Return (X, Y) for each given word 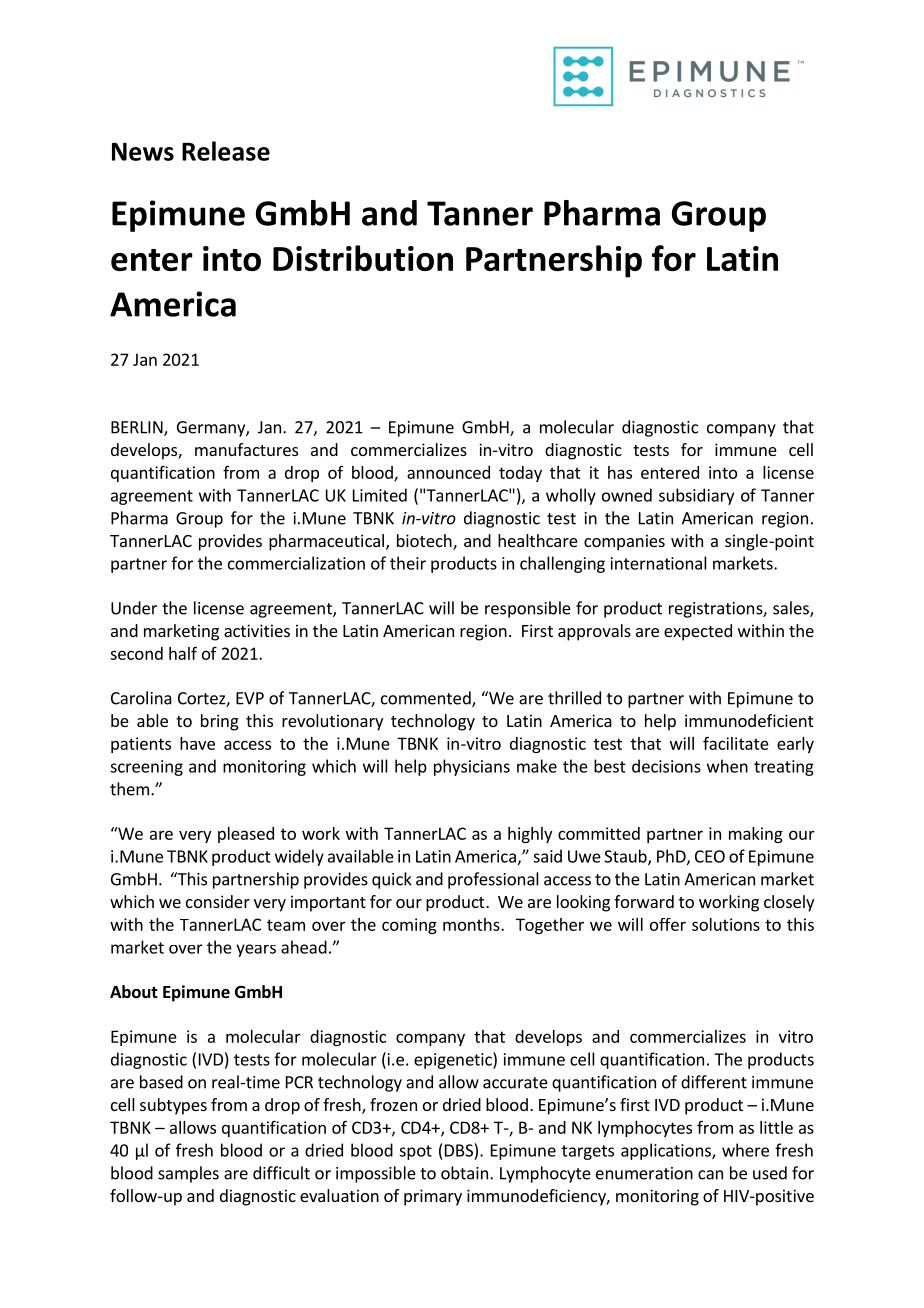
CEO (710, 856)
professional (493, 880)
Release (226, 151)
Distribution (363, 258)
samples (188, 1174)
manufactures (246, 449)
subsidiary (696, 496)
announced (448, 472)
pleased (246, 835)
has (620, 472)
